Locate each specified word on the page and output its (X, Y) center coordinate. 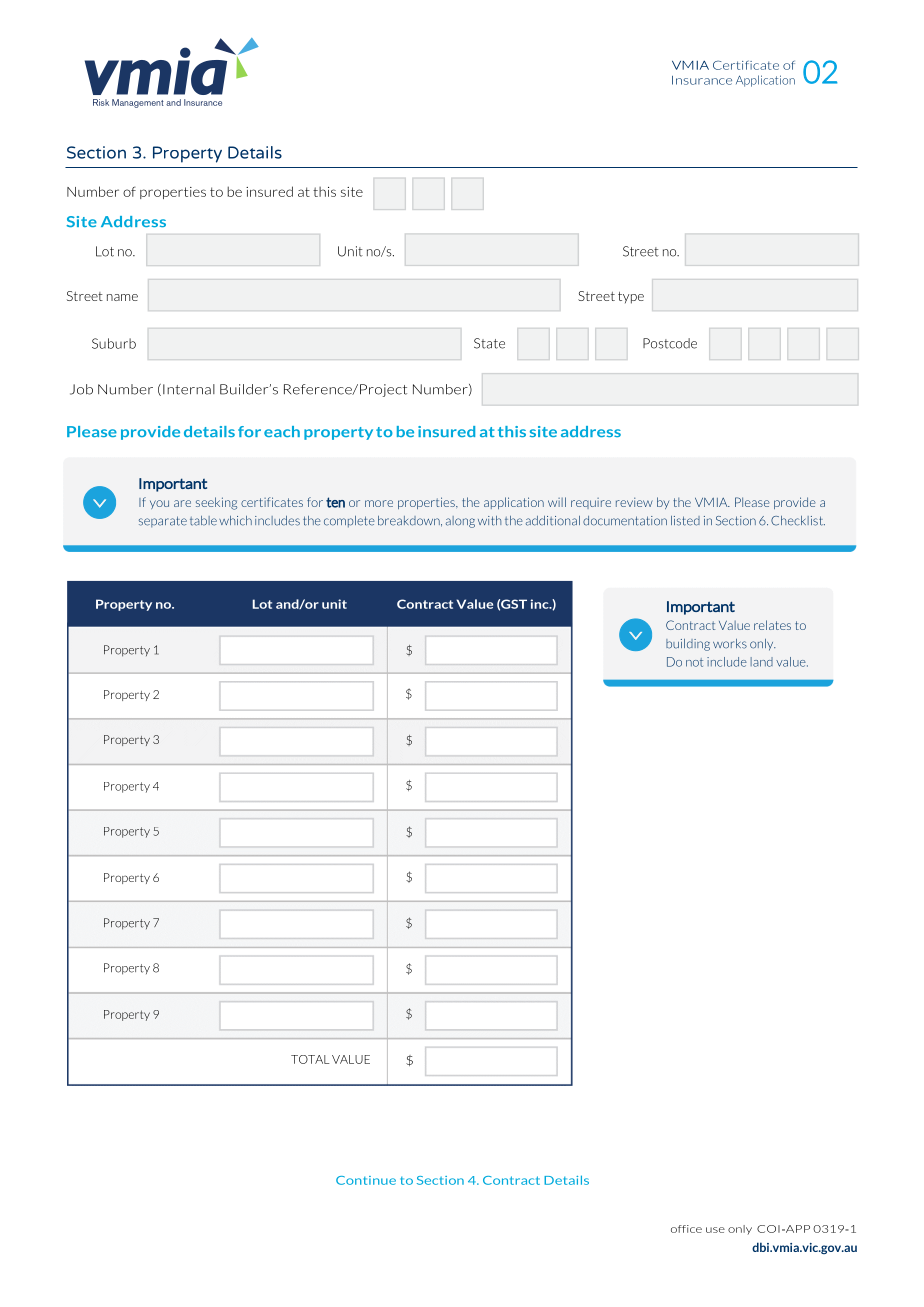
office (686, 1229)
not (694, 662)
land (762, 662)
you (159, 504)
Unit (350, 251)
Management (138, 103)
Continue (366, 1180)
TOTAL (310, 1059)
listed (685, 521)
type (631, 298)
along (460, 522)
